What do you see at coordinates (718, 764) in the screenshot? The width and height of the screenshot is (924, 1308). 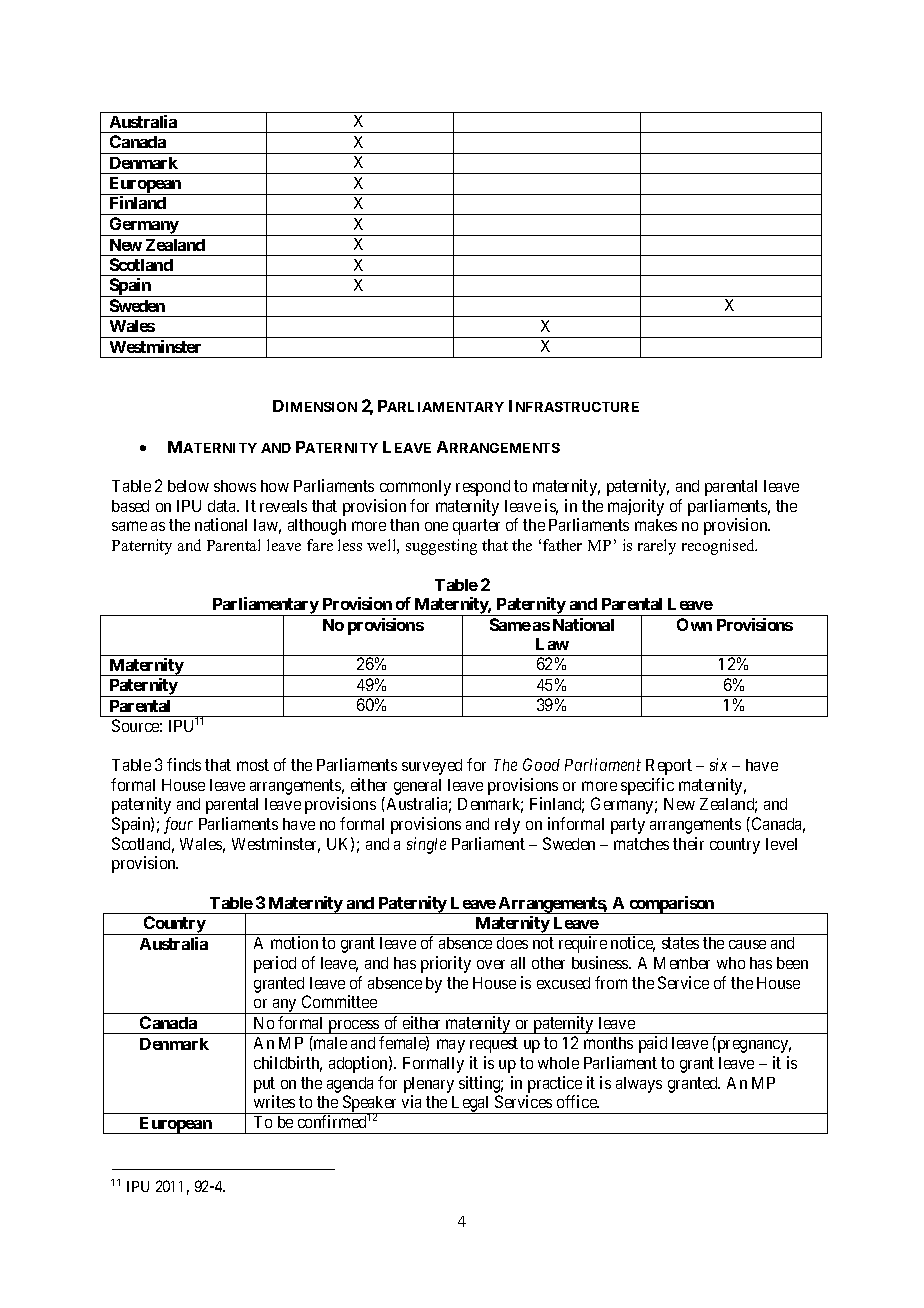 I see `six` at bounding box center [718, 764].
